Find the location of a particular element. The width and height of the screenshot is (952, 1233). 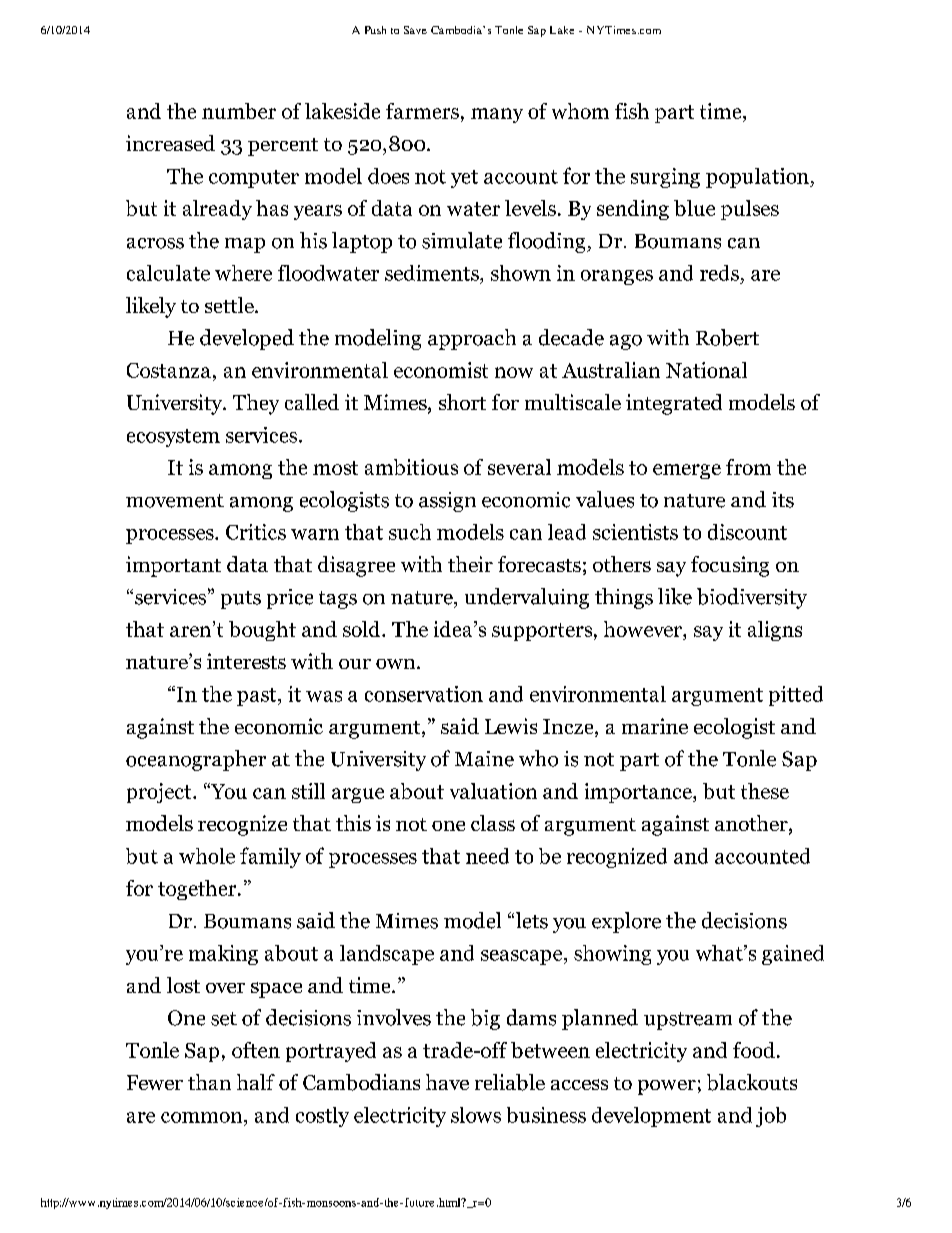

population is located at coordinates (758, 178).
